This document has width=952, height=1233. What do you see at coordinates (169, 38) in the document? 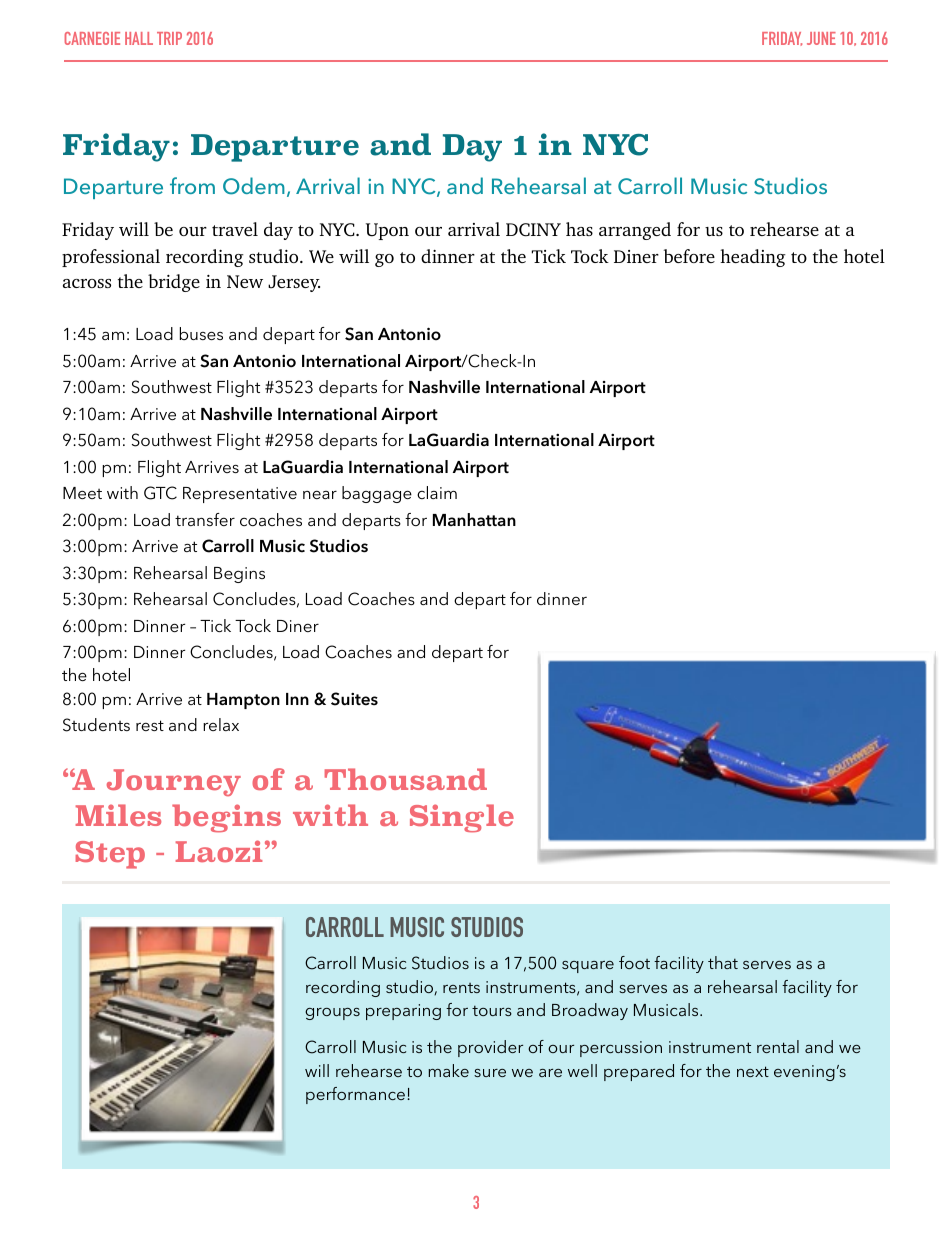
I see `TRIP` at bounding box center [169, 38].
